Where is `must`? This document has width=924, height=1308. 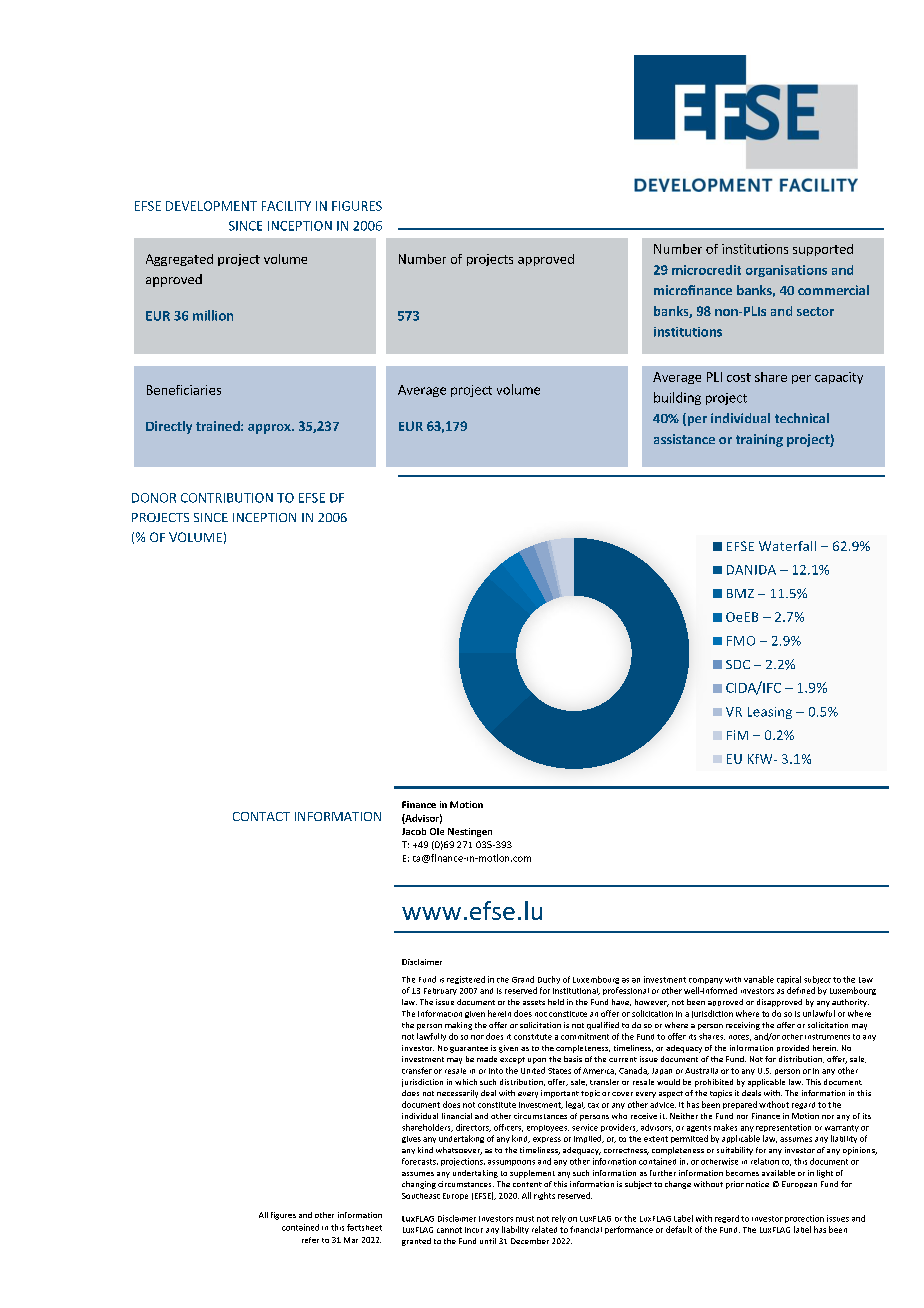
must is located at coordinates (525, 1219).
